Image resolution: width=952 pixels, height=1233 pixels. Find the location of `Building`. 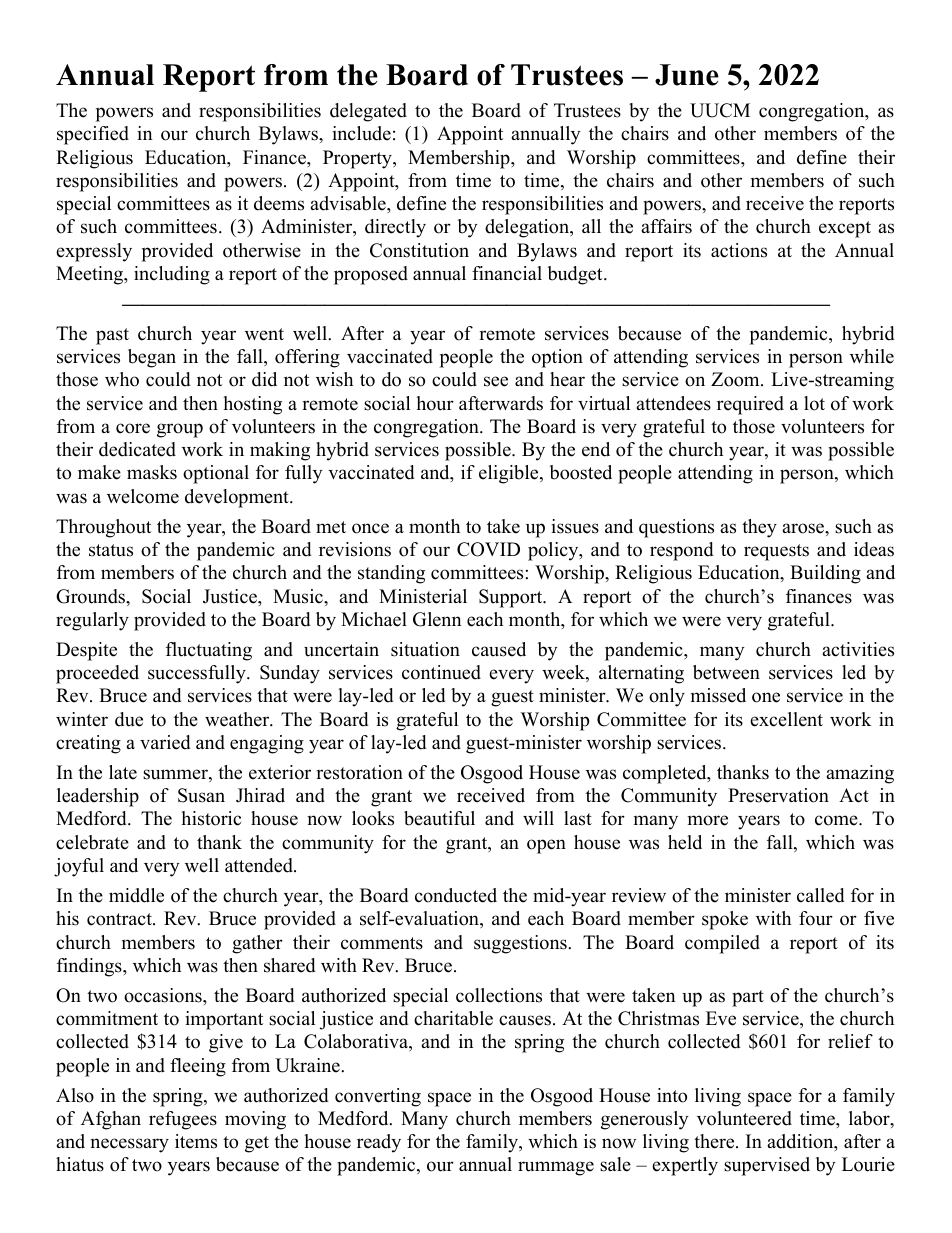

Building is located at coordinates (825, 574).
